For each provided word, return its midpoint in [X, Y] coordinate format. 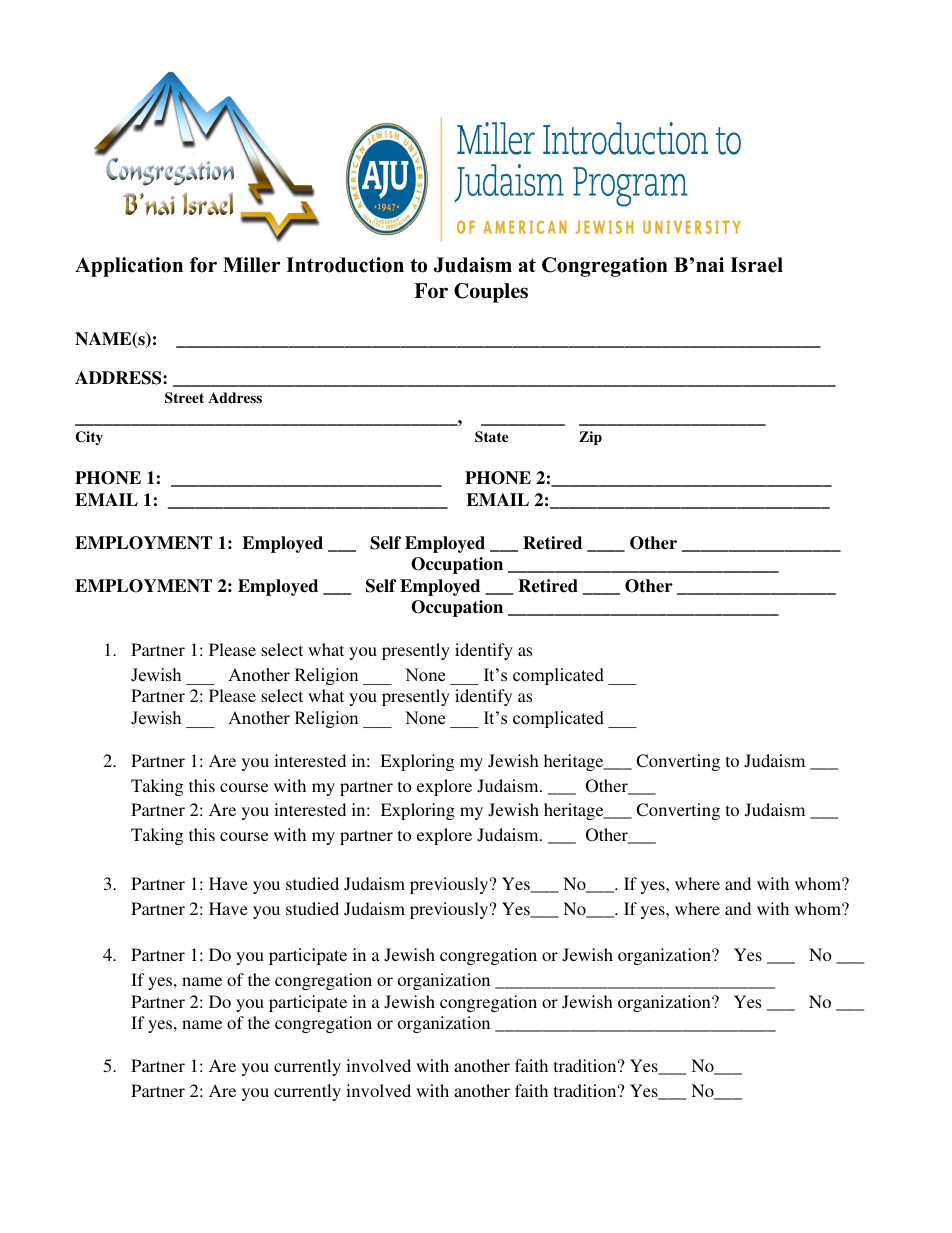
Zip [590, 438]
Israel [756, 265]
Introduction [345, 265]
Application [129, 267]
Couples [491, 293]
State [491, 437]
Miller [251, 265]
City [89, 438]
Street [184, 398]
